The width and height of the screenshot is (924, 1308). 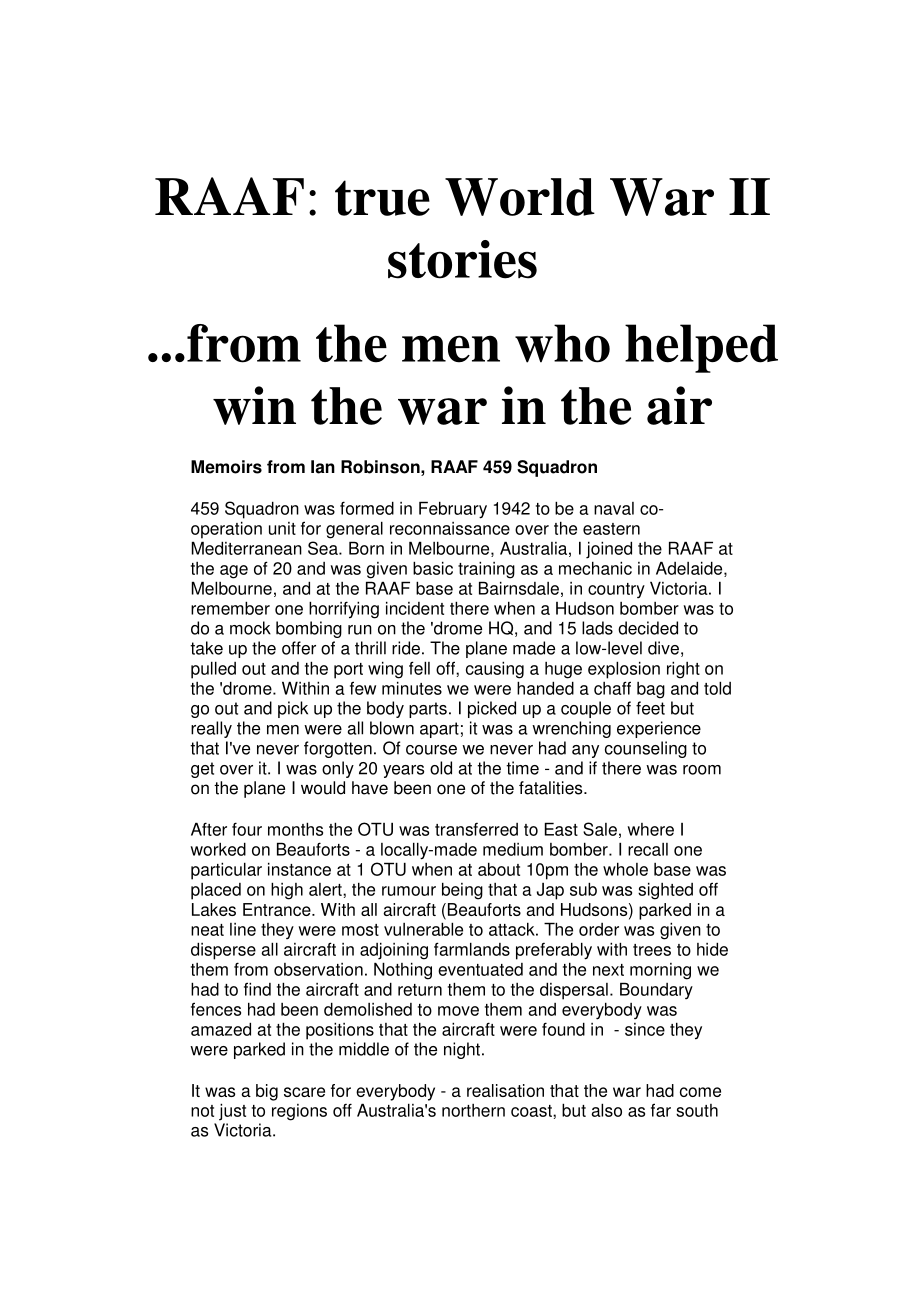 I want to click on northern, so click(x=473, y=1110).
